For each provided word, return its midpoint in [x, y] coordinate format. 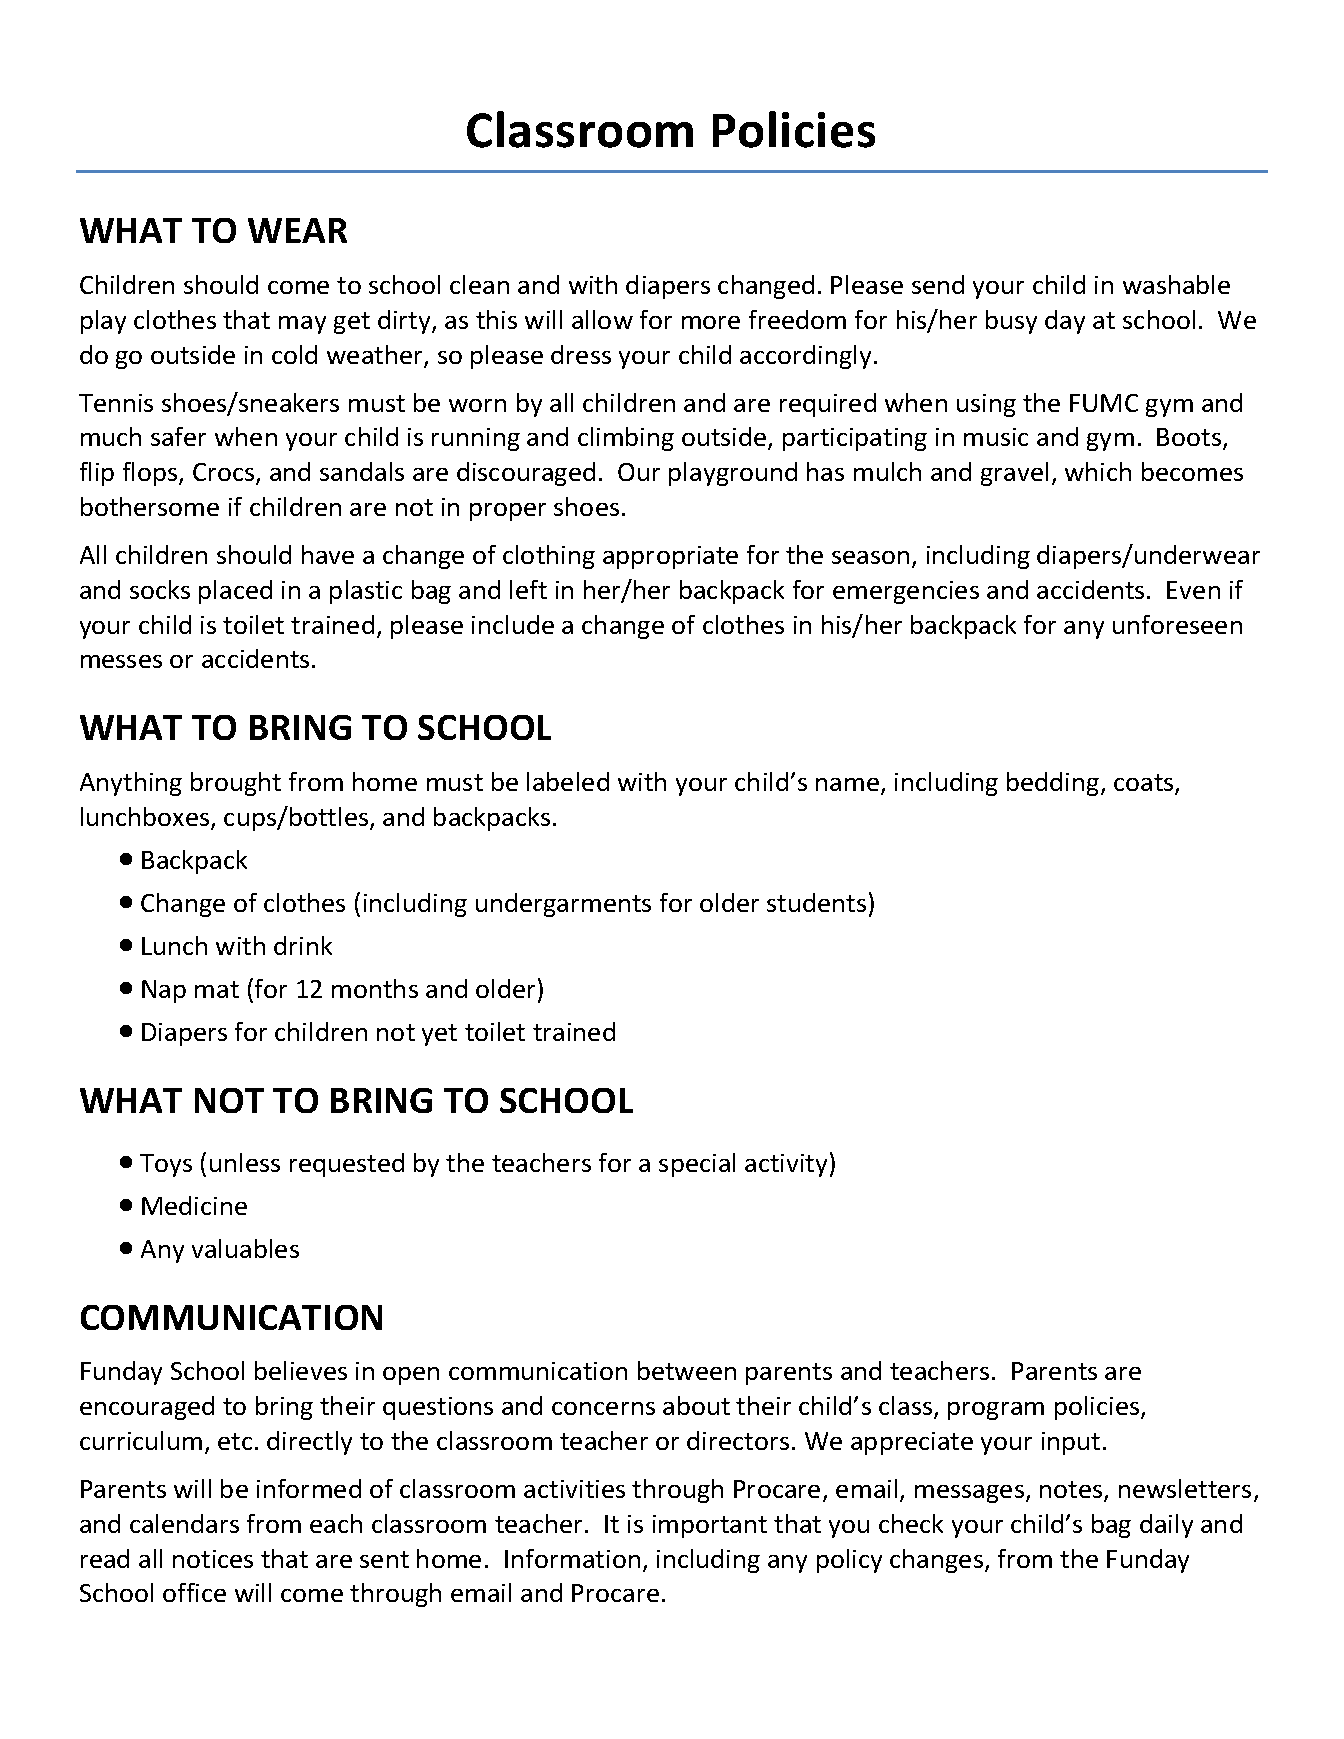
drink [303, 945]
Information [572, 1558]
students [816, 902]
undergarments [563, 905]
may [302, 325]
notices [213, 1559]
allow [602, 319]
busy [1011, 322]
